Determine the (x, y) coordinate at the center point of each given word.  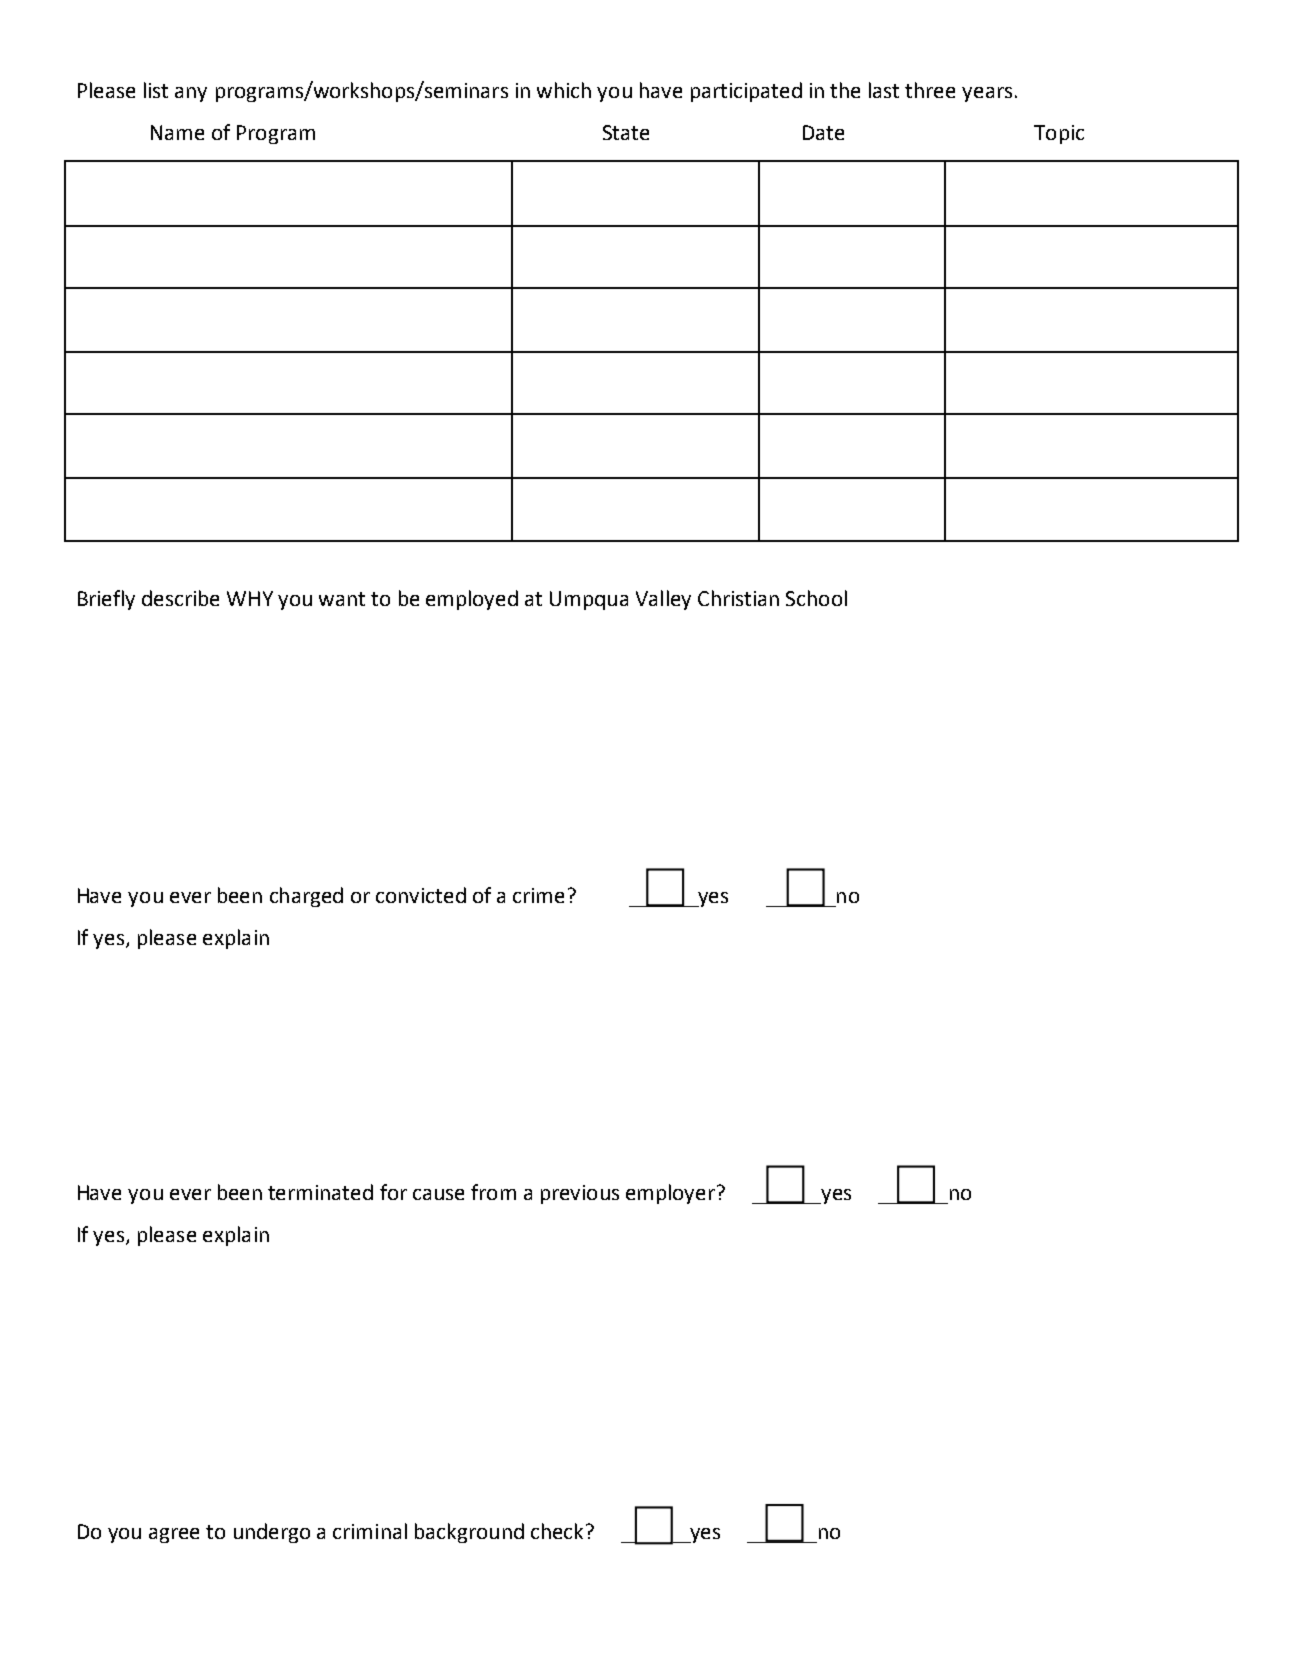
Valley (663, 600)
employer (670, 1194)
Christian (738, 598)
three (930, 90)
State (626, 132)
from (493, 1192)
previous (580, 1194)
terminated (320, 1192)
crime (538, 895)
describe (180, 598)
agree (174, 1535)
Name (177, 132)
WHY (250, 598)
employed (472, 600)
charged (306, 897)
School (816, 598)
